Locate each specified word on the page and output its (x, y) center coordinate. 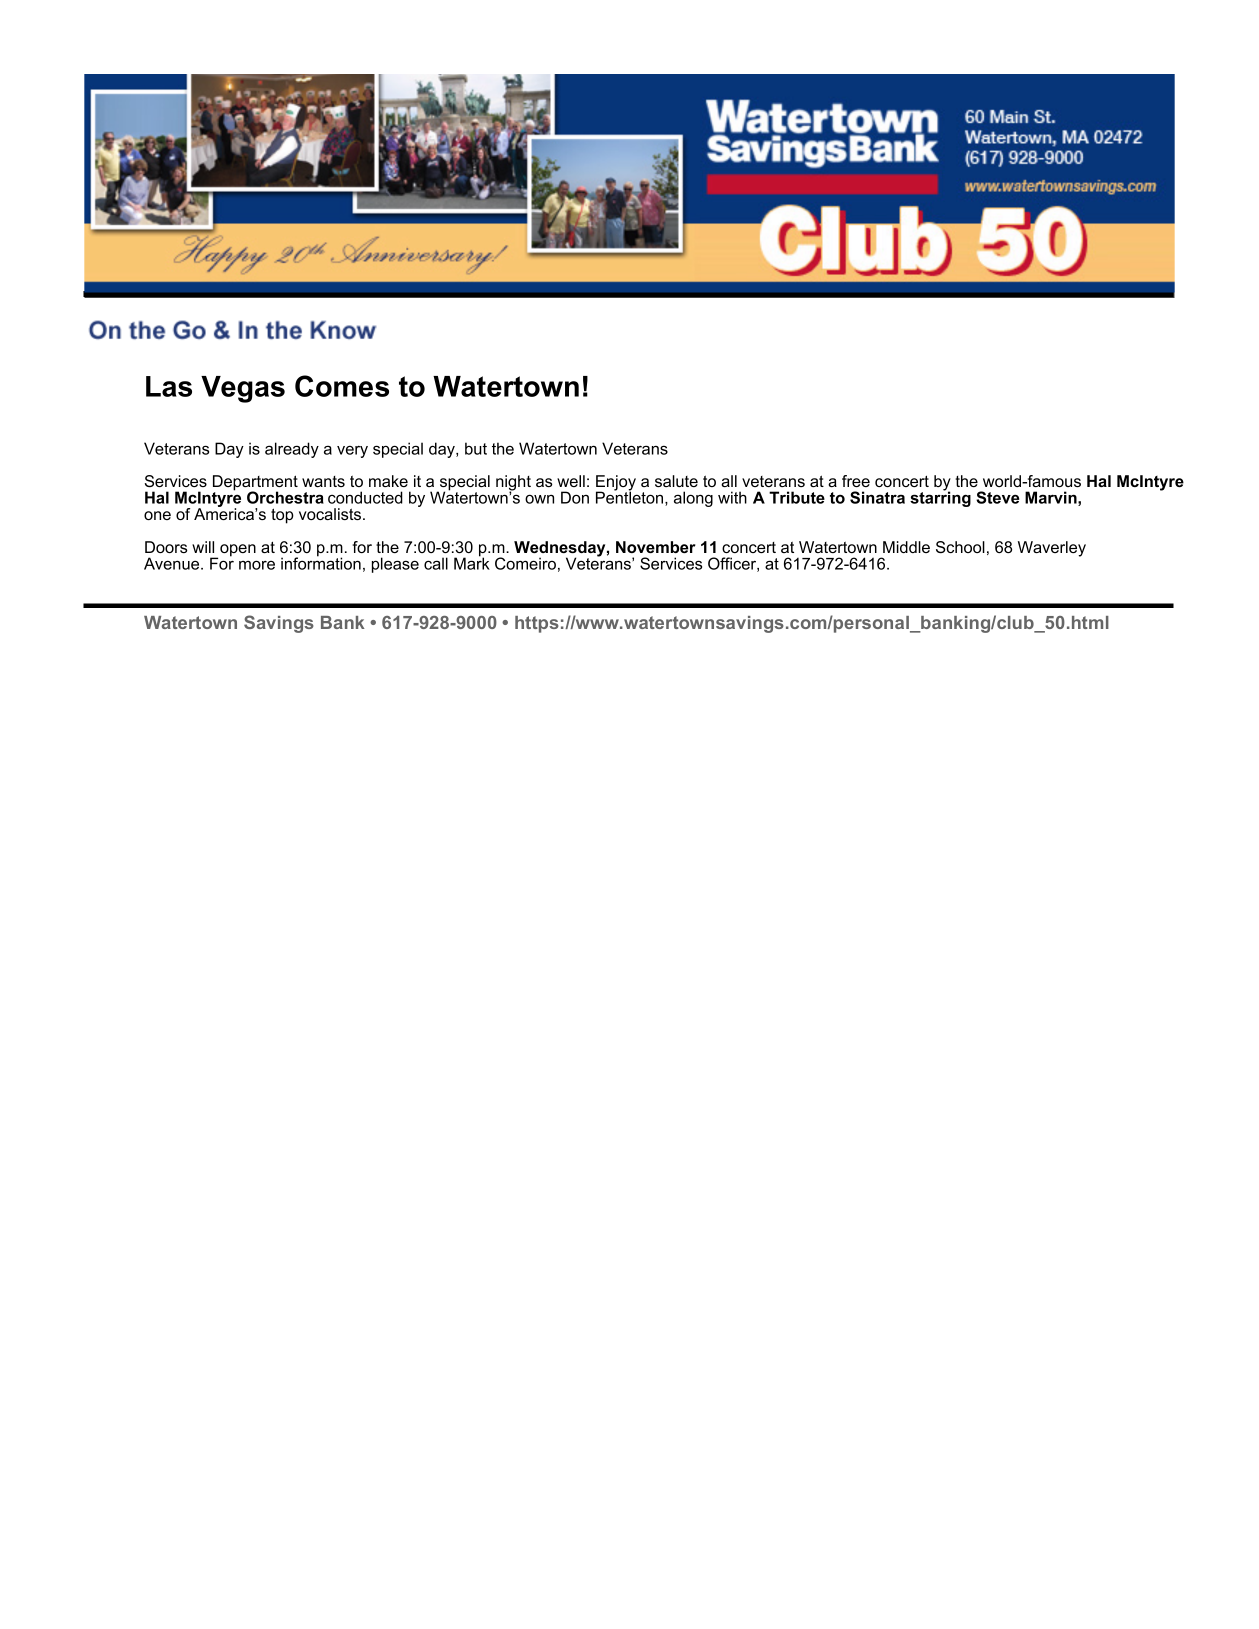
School (960, 547)
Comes (342, 386)
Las (169, 386)
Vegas (243, 389)
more (257, 565)
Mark (472, 562)
